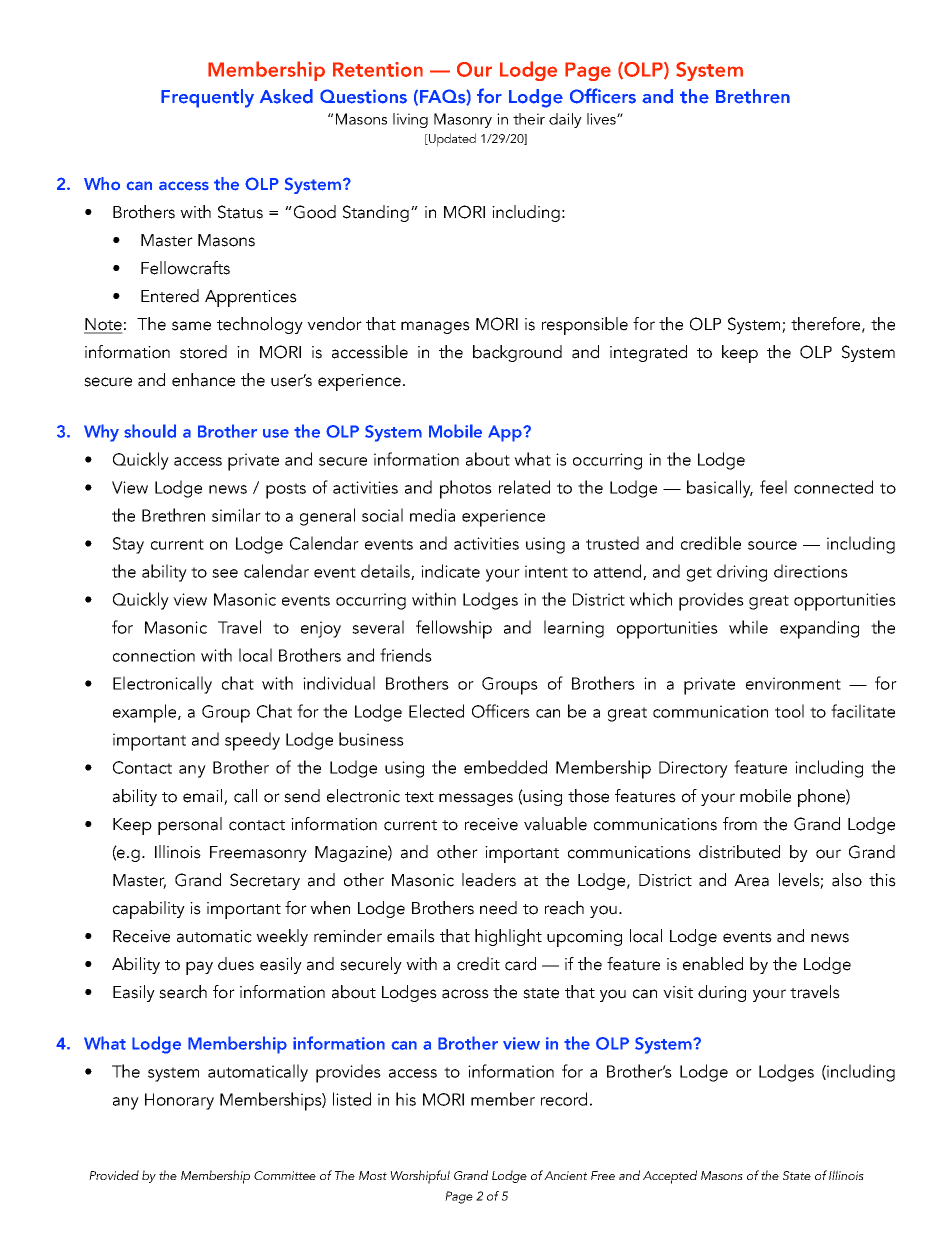 This image has width=952, height=1233. What do you see at coordinates (524, 487) in the image?
I see `related` at bounding box center [524, 487].
